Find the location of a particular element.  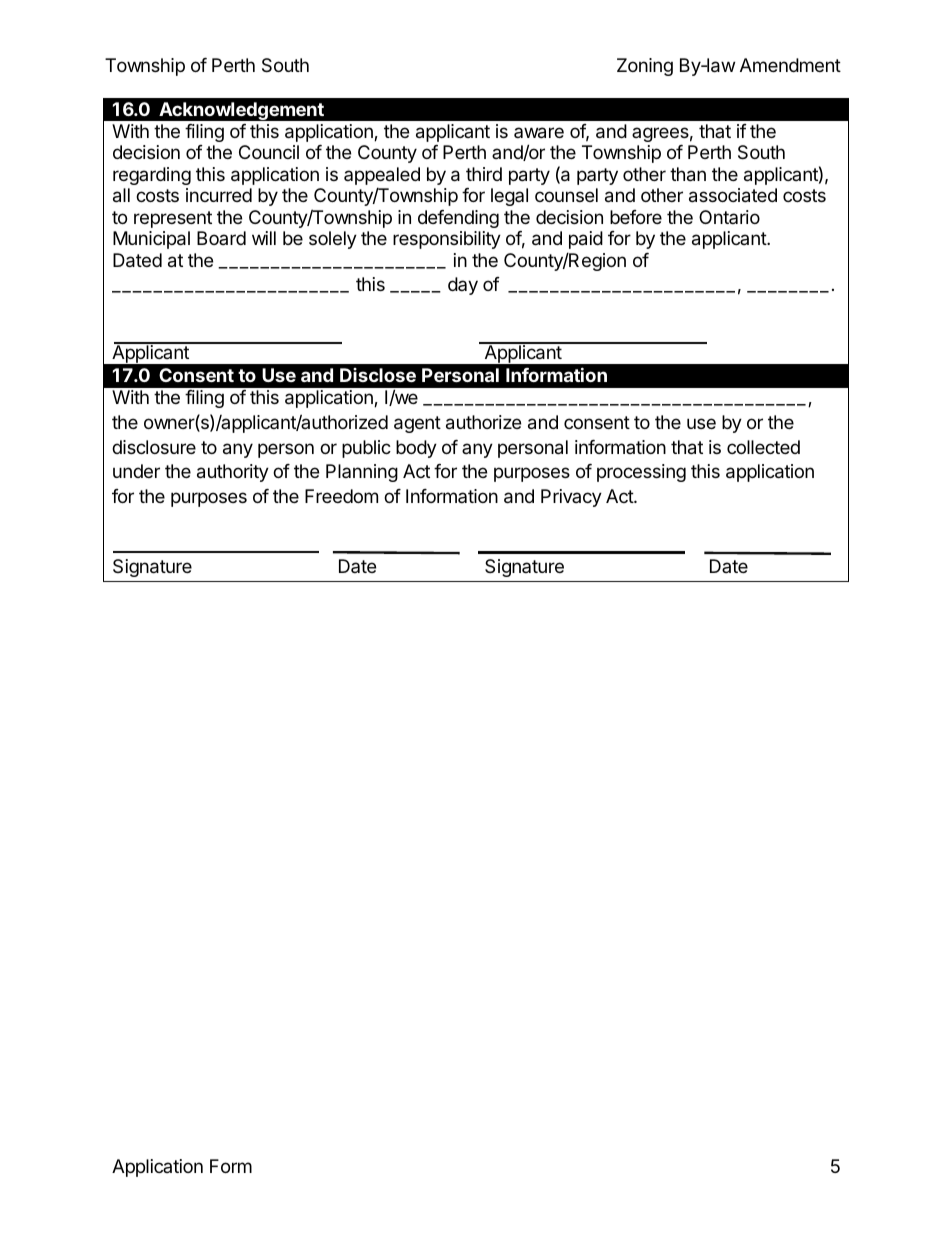

day is located at coordinates (463, 286).
